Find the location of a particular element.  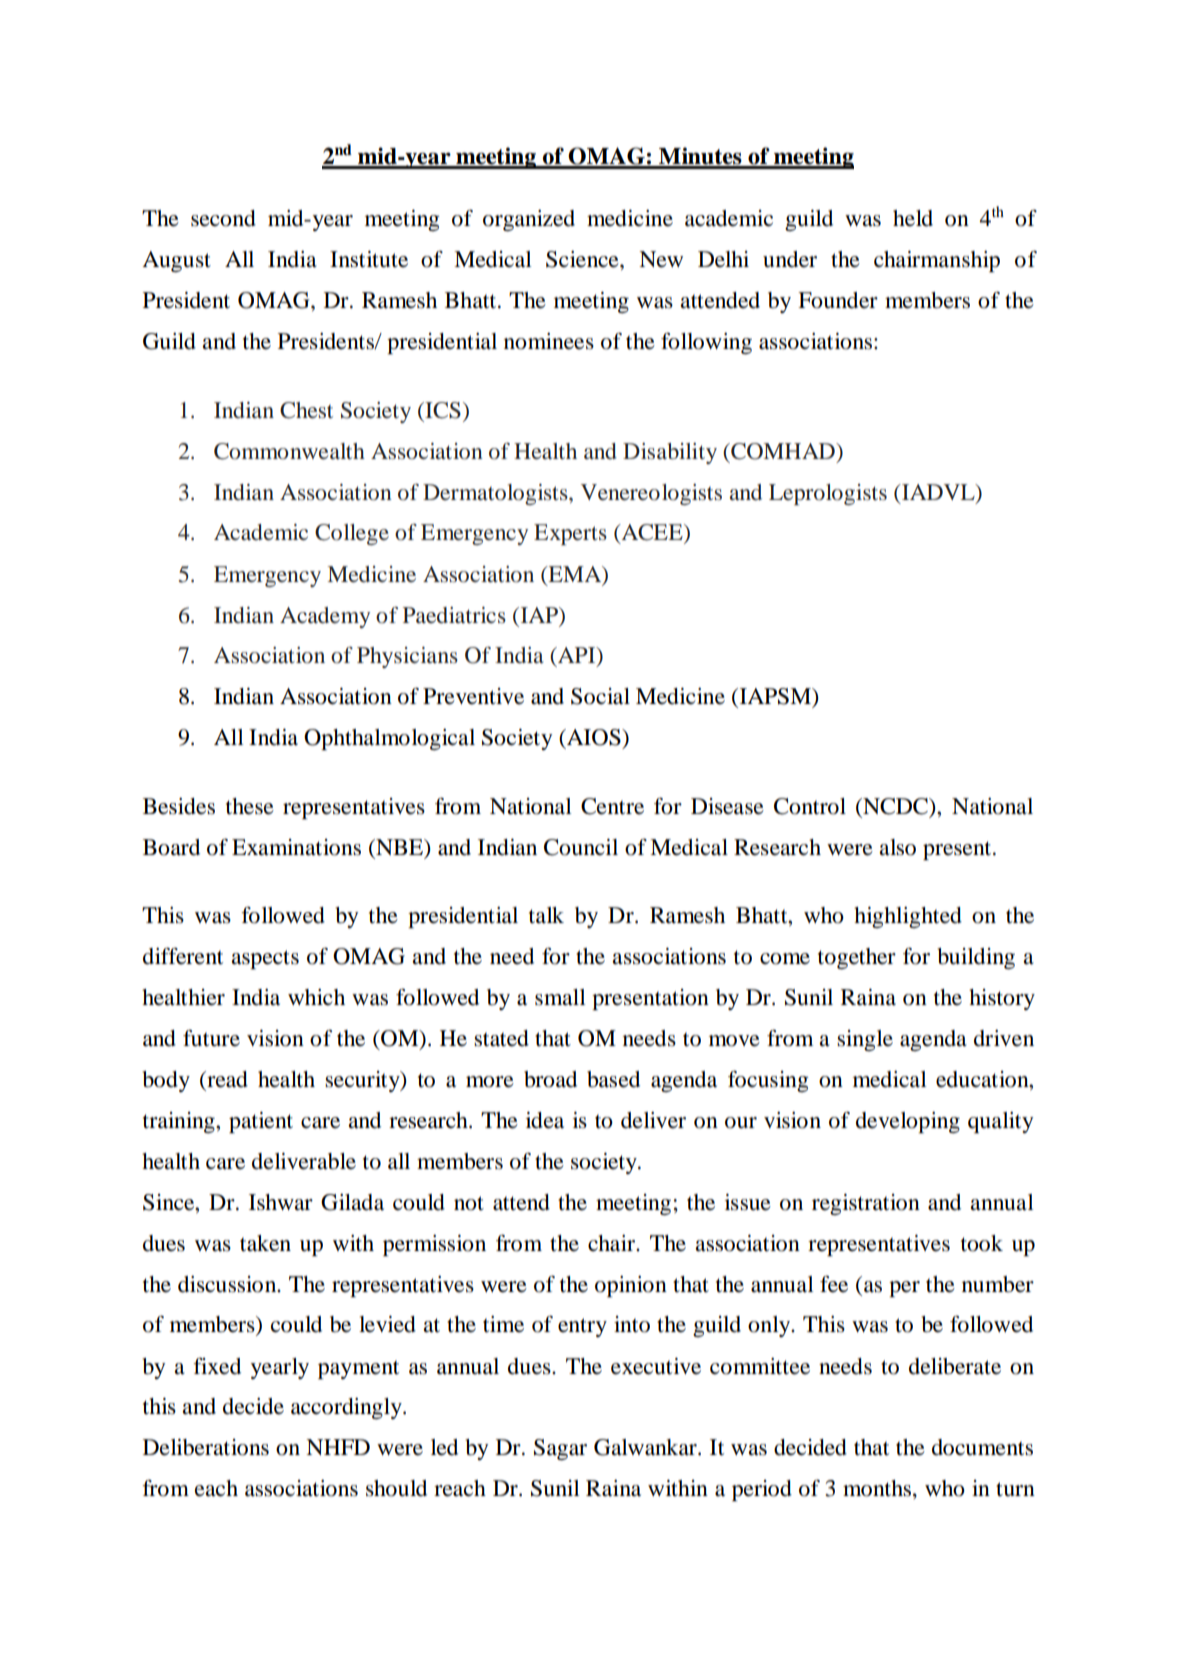

Deliberations is located at coordinates (206, 1447).
